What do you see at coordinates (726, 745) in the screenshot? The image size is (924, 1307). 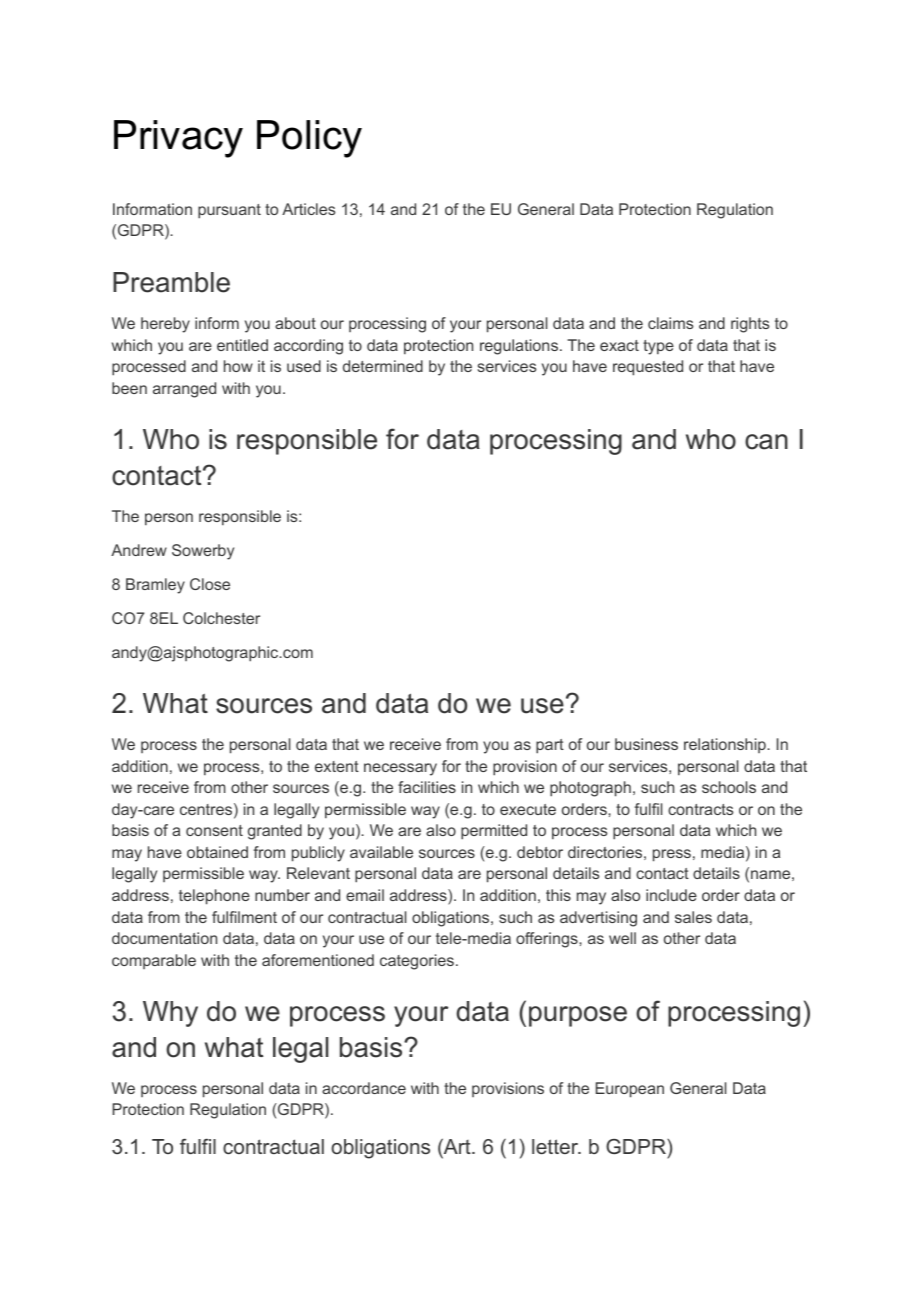 I see `relationship` at bounding box center [726, 745].
